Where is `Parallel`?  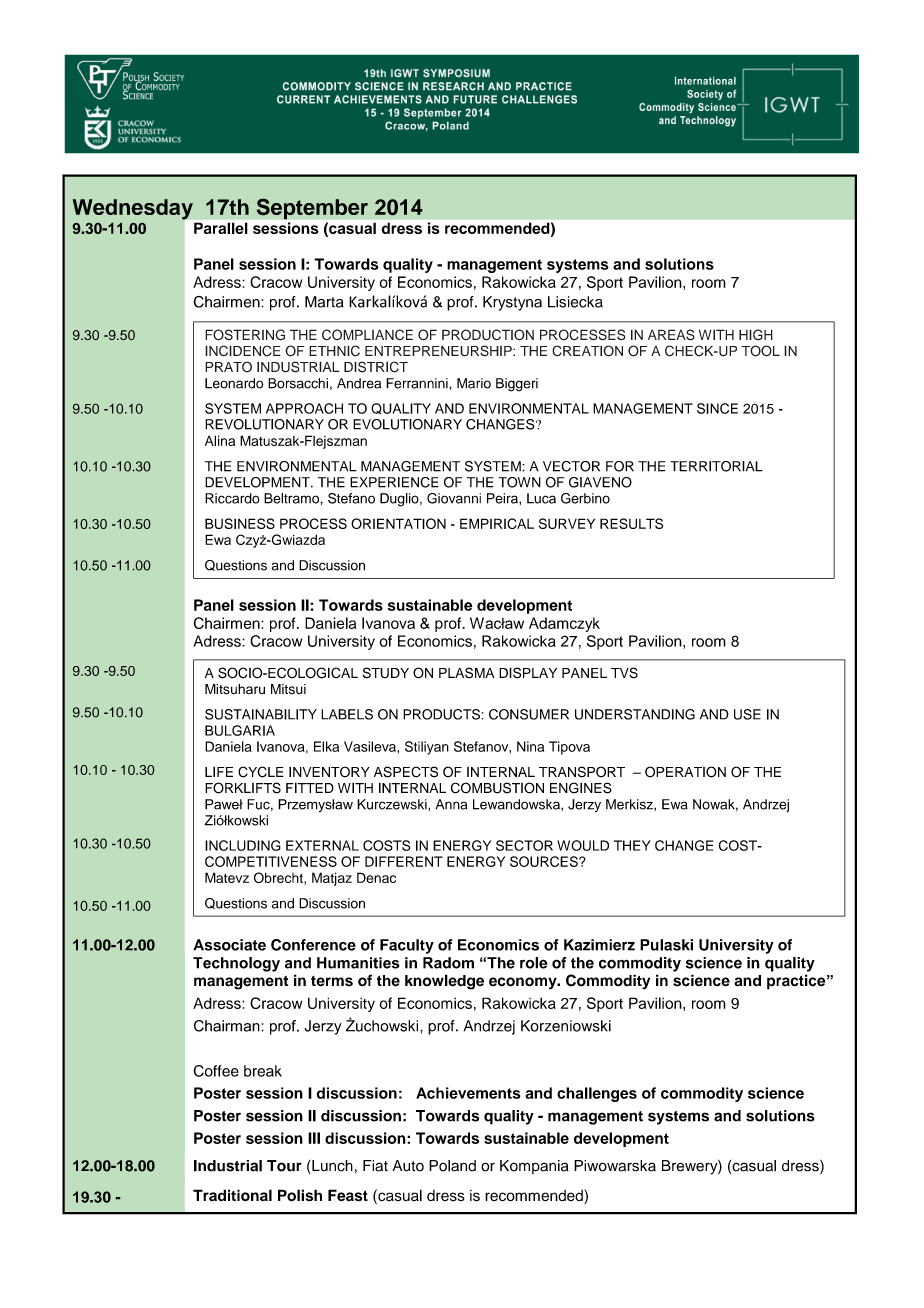
Parallel is located at coordinates (220, 228).
